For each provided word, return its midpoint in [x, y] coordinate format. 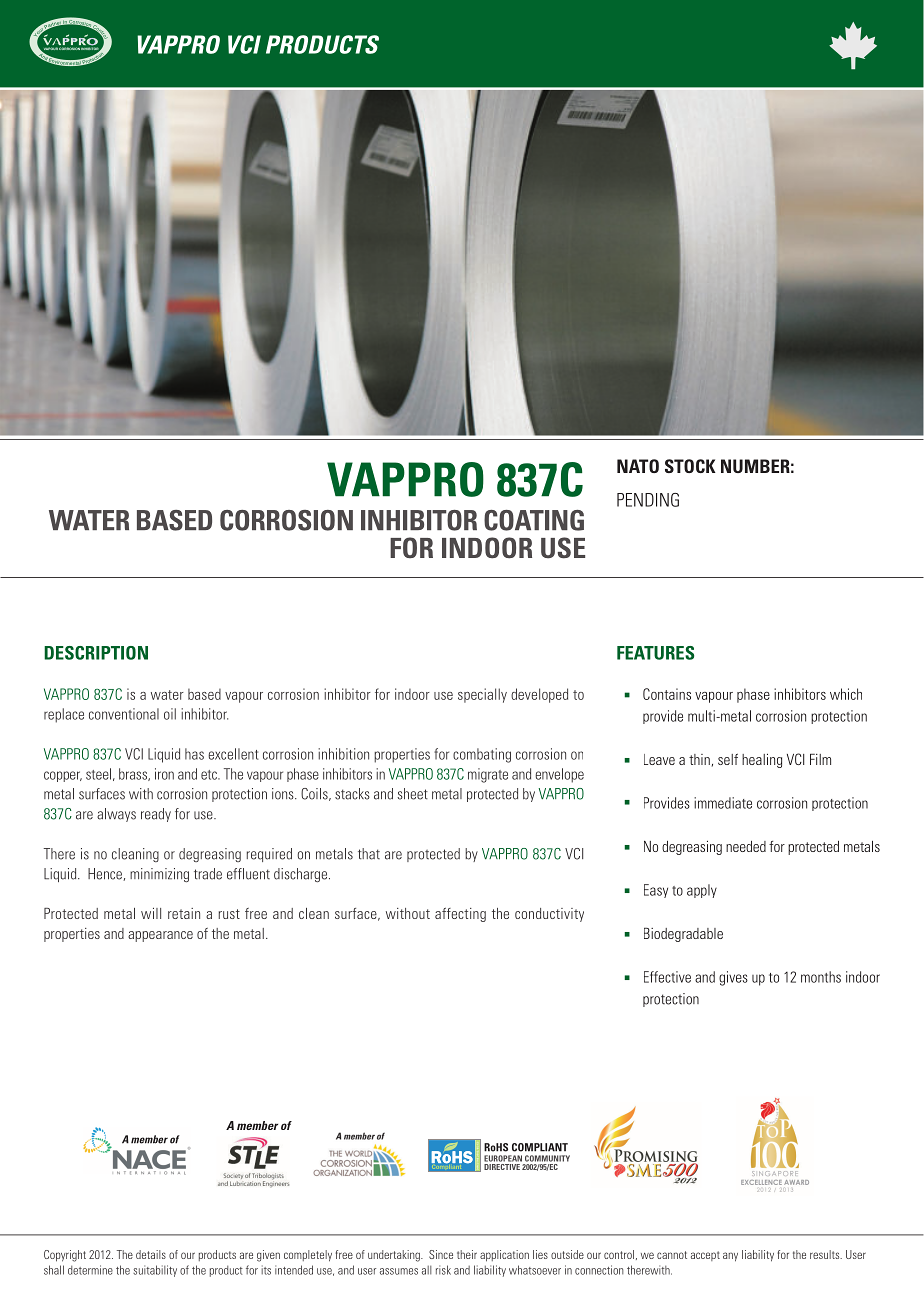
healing [762, 761]
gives [733, 978]
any [730, 1257]
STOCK [690, 466]
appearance [160, 936]
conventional [124, 714]
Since [441, 1254]
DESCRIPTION [96, 653]
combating [482, 755]
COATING [534, 520]
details [151, 1254]
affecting [460, 915]
